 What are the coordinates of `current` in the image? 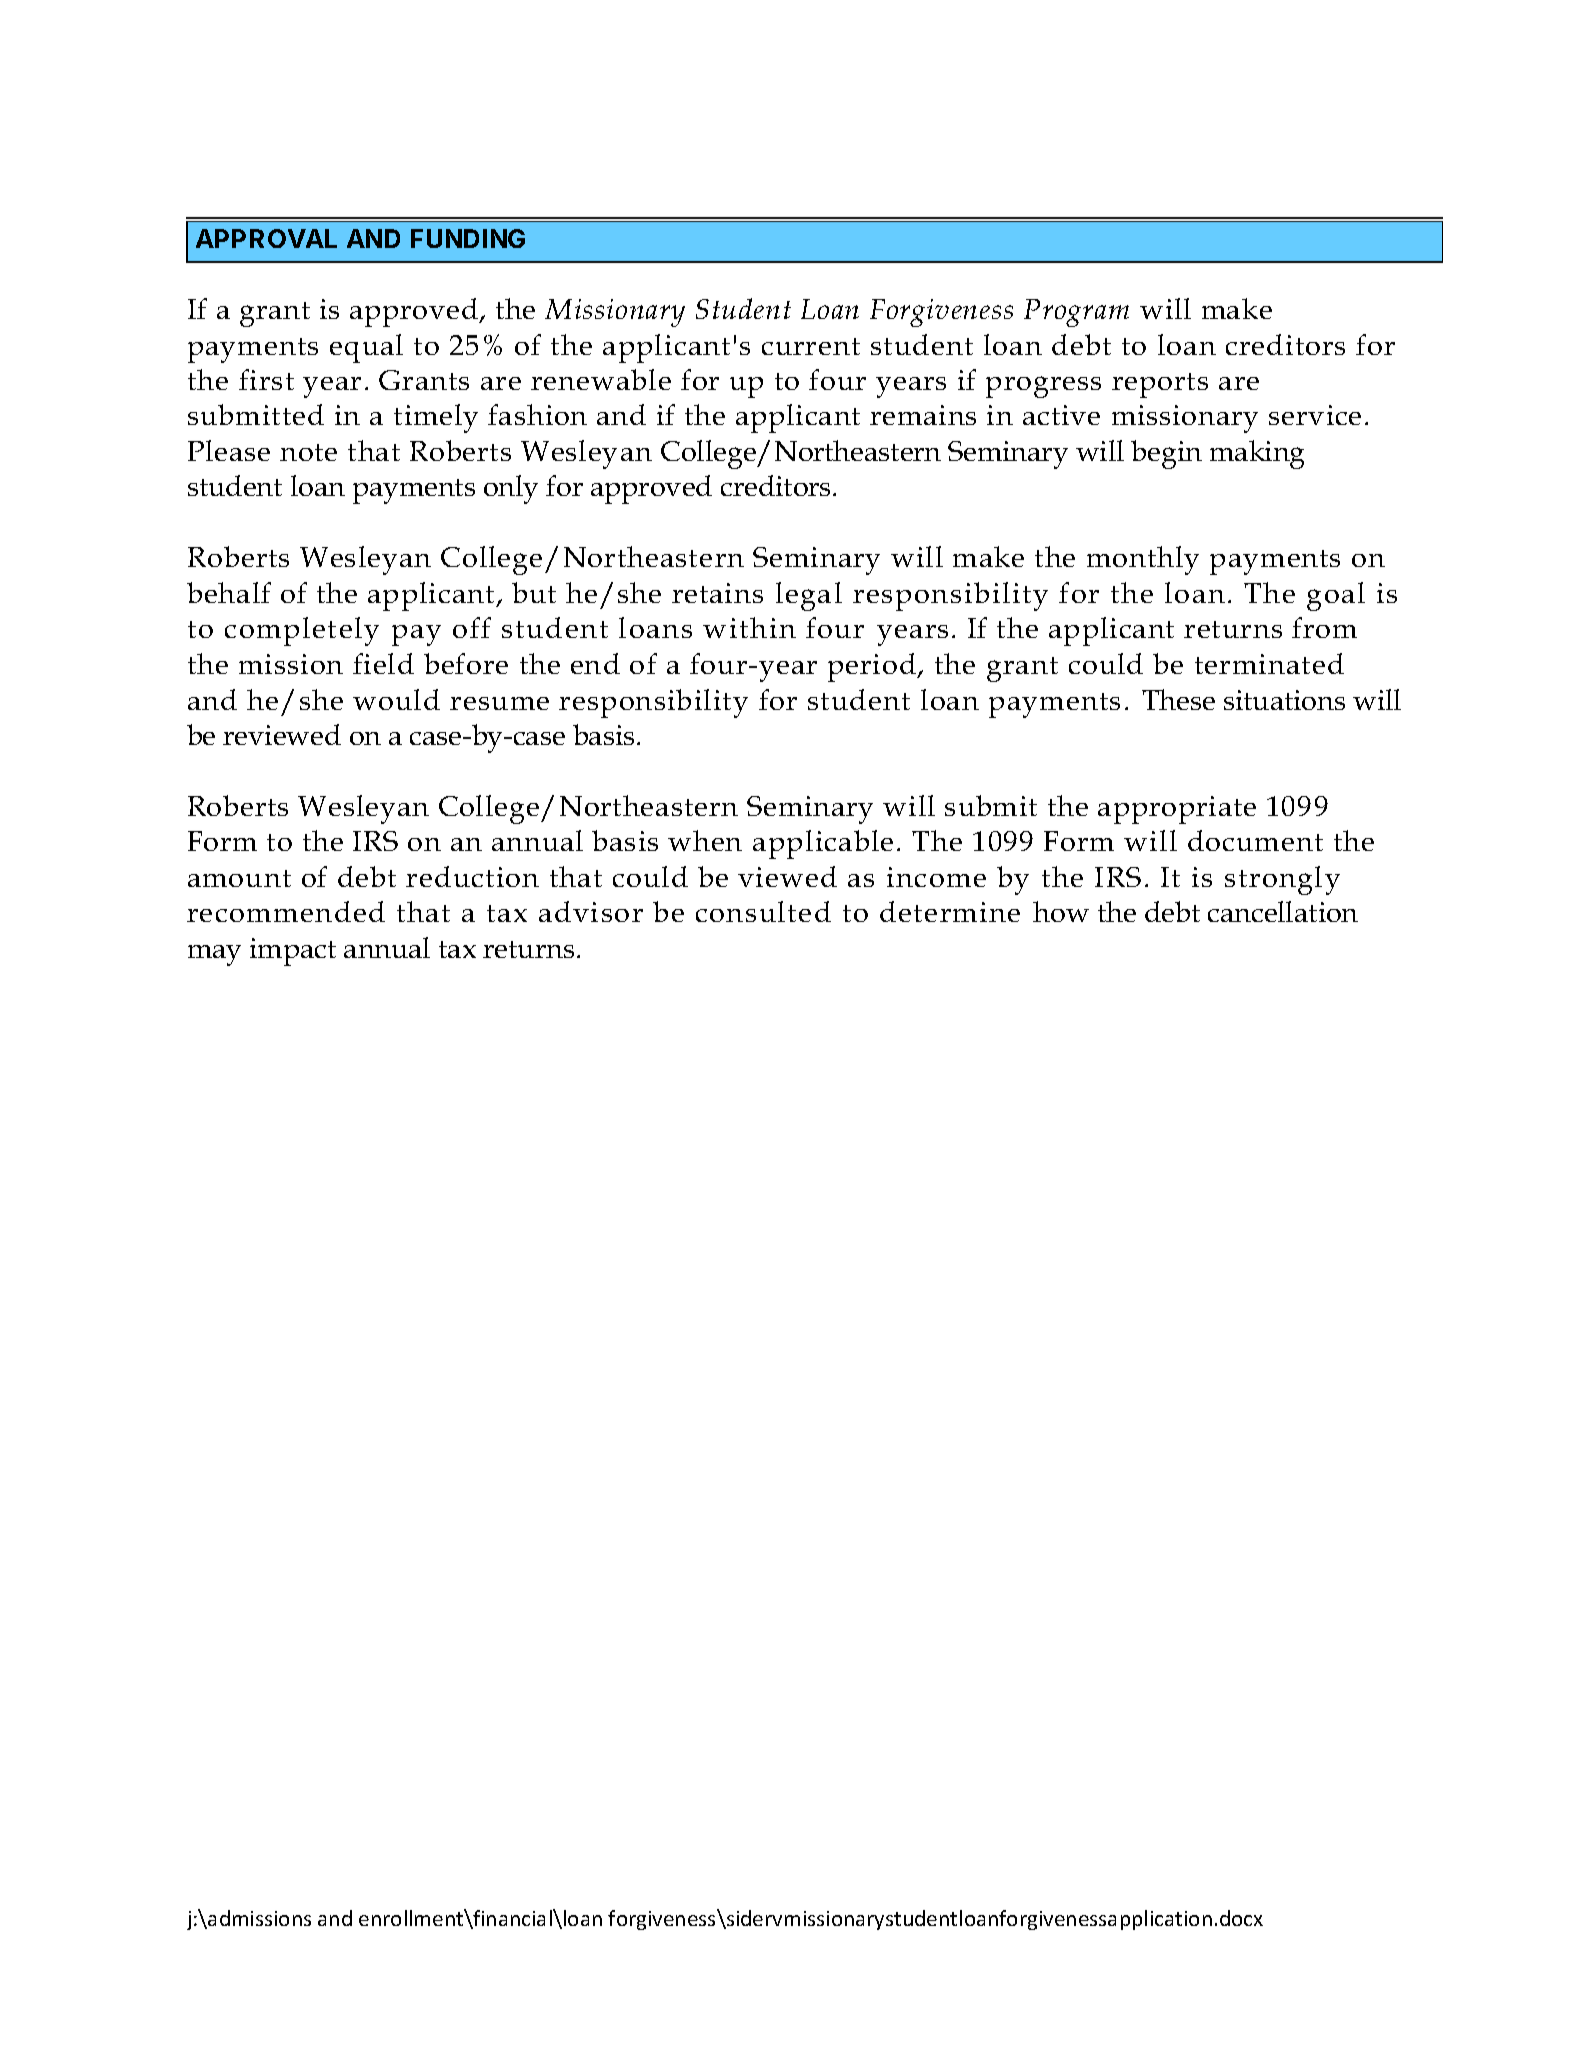 It's located at (811, 346).
